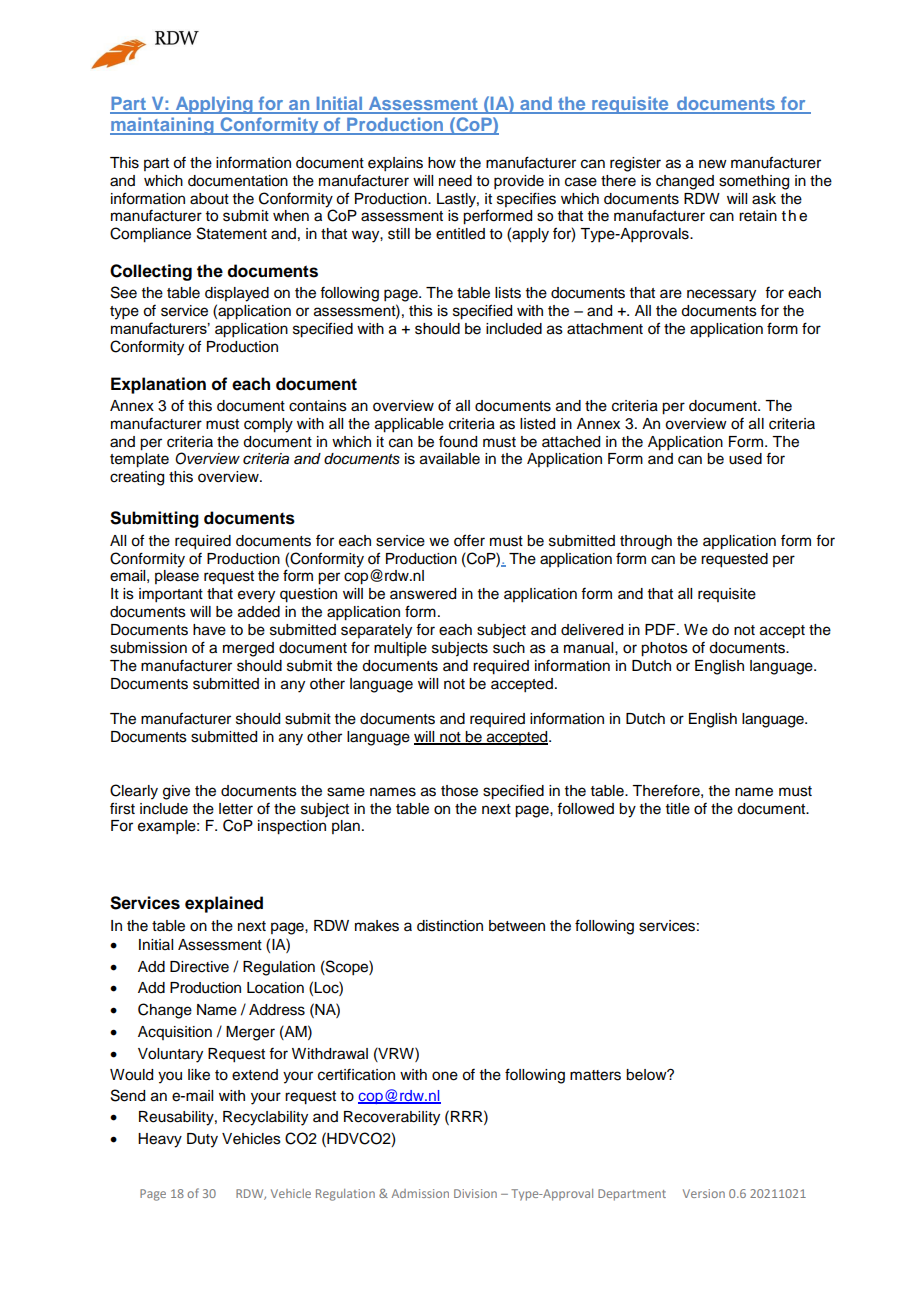  Describe the element at coordinates (176, 792) in the image. I see `give` at that location.
